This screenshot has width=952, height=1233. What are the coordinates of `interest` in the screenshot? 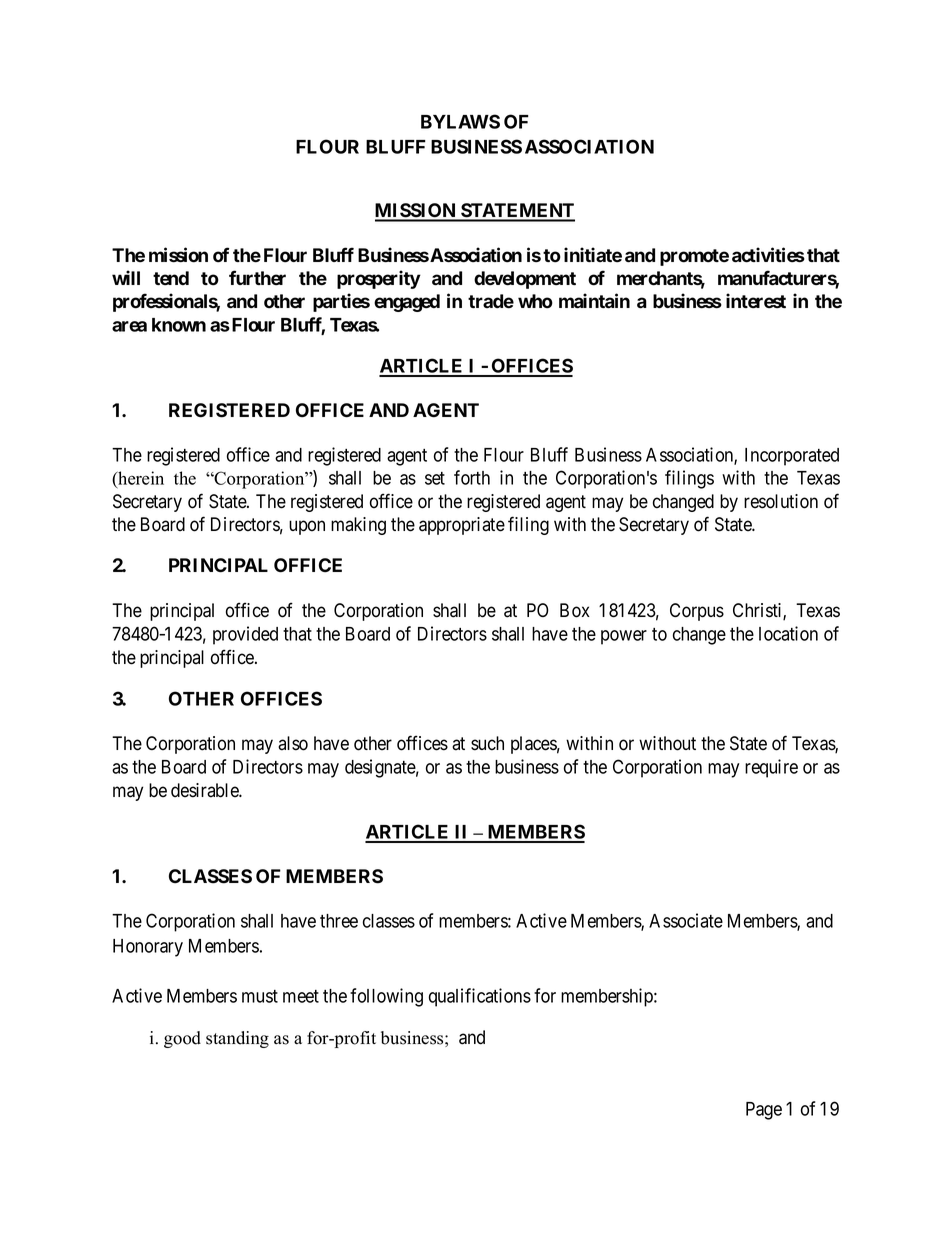 It's located at (756, 301).
